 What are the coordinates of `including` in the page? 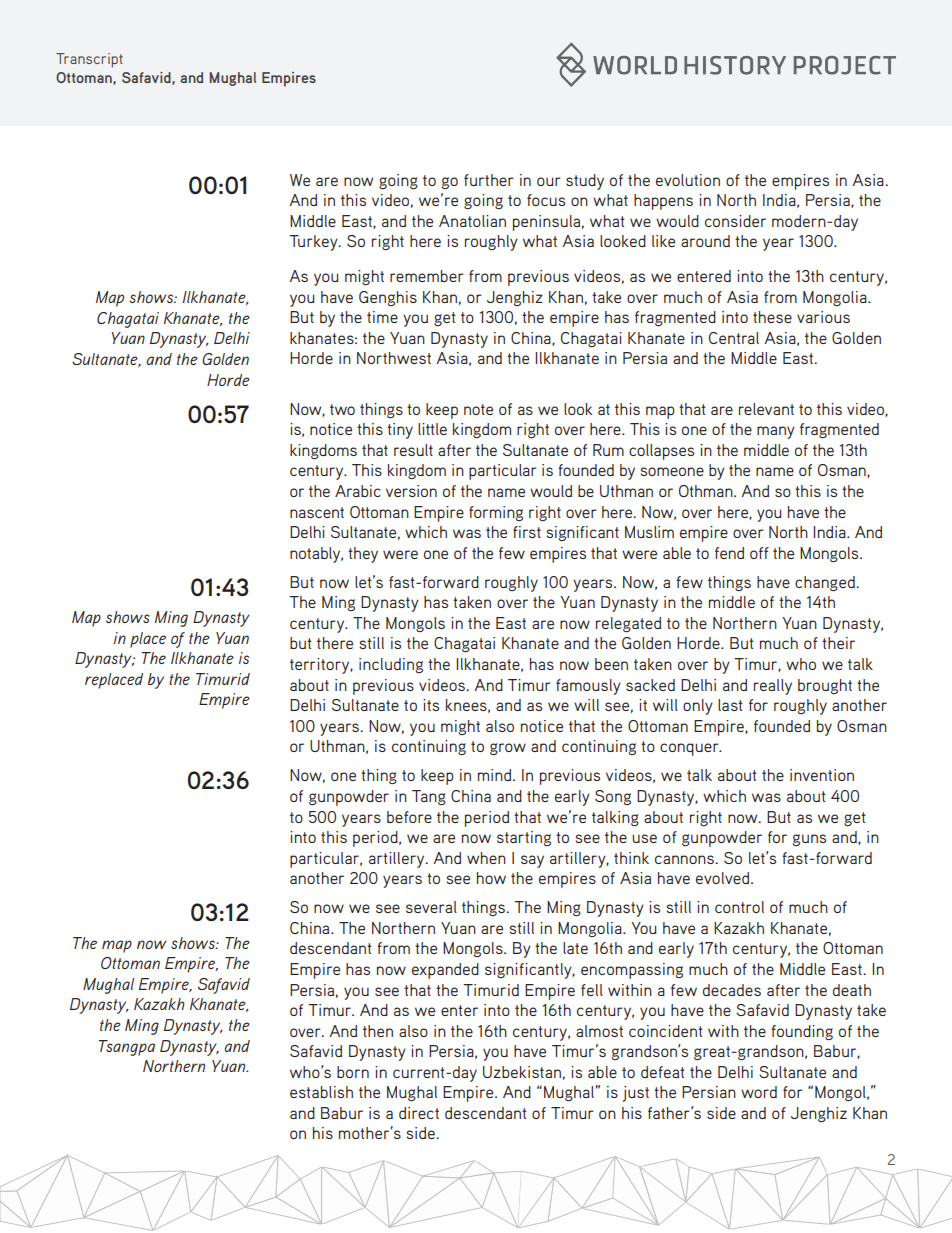 It's located at (391, 665).
